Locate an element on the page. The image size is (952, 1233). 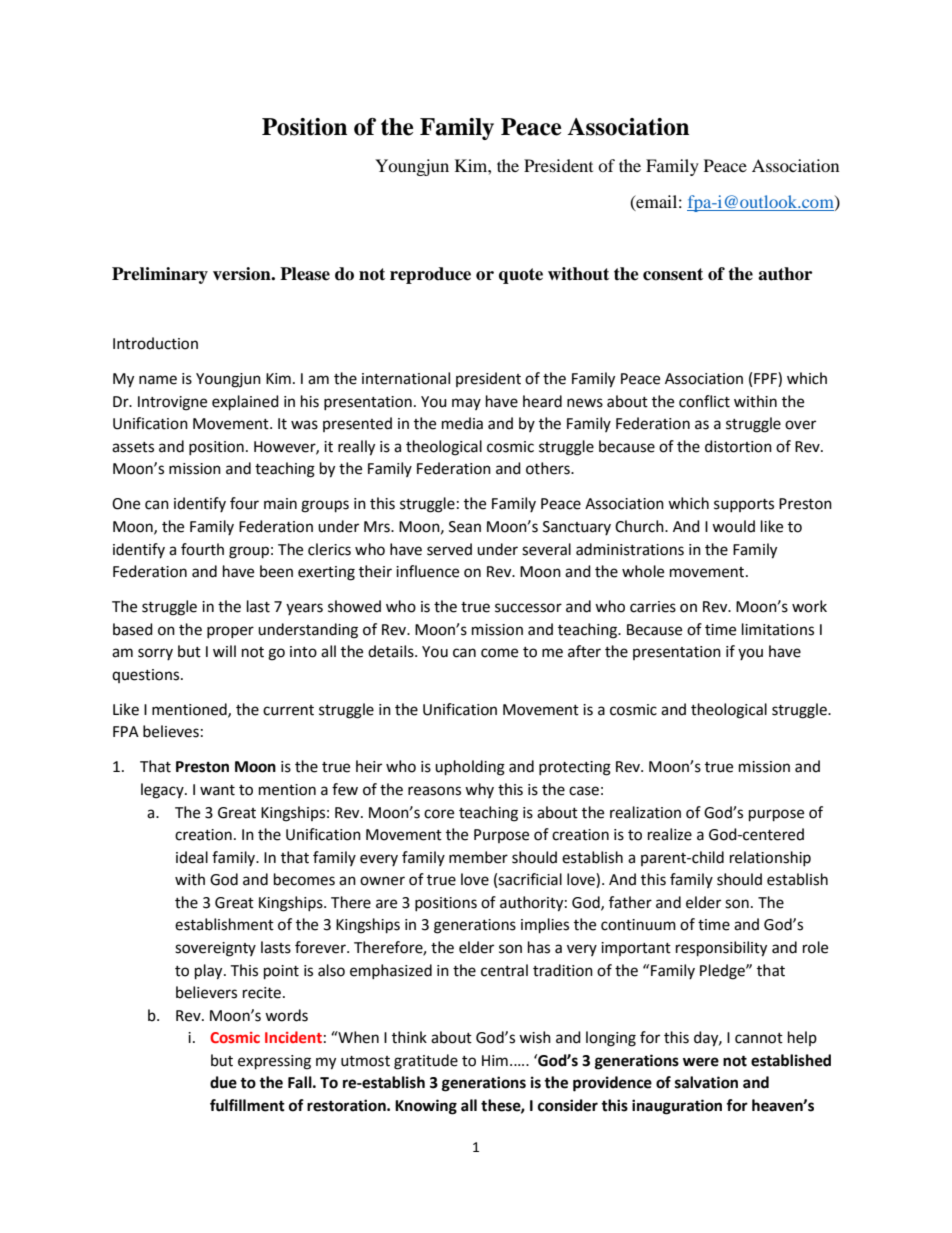
want is located at coordinates (217, 790).
